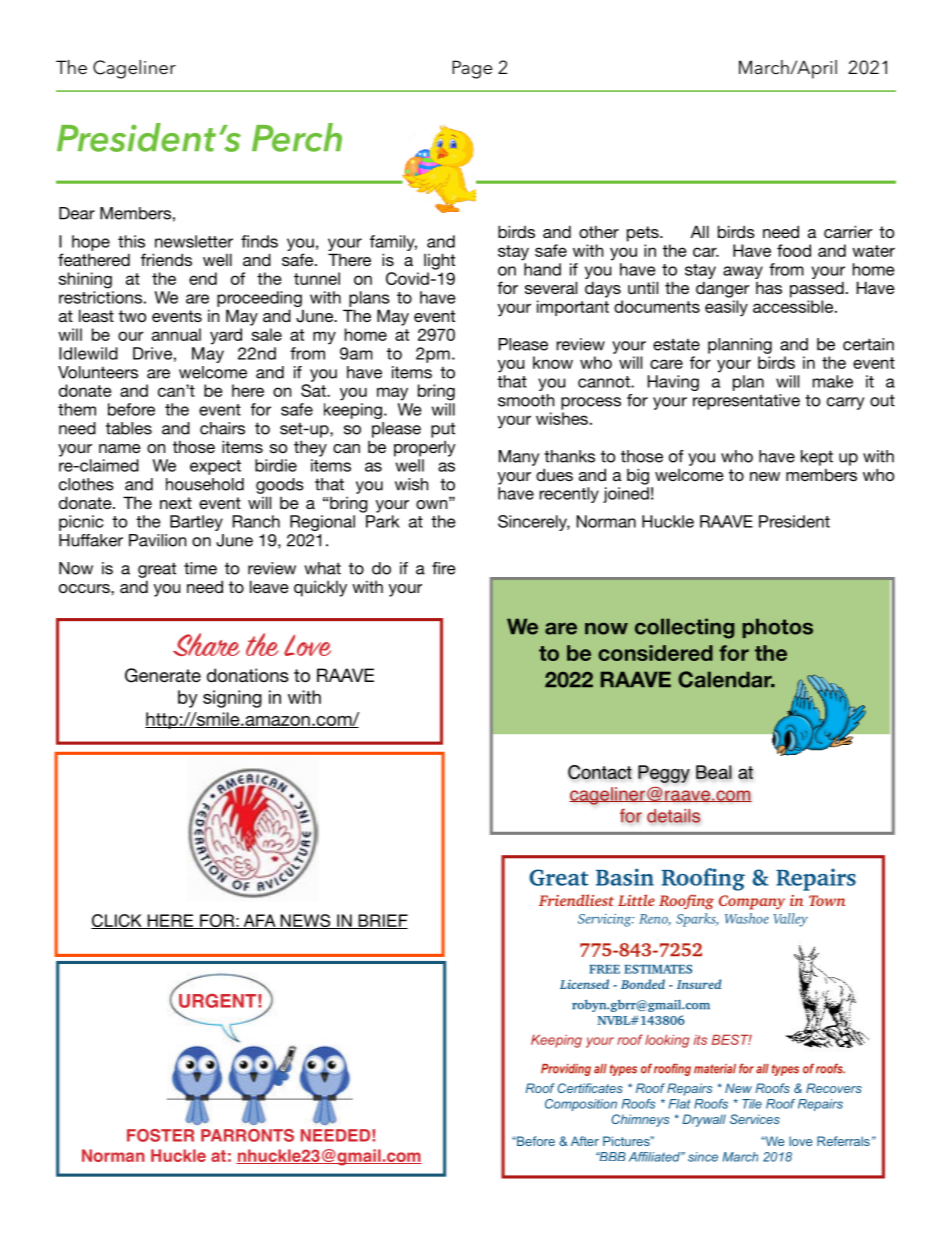 The width and height of the image is (952, 1233). What do you see at coordinates (581, 1105) in the image?
I see `Composition` at bounding box center [581, 1105].
